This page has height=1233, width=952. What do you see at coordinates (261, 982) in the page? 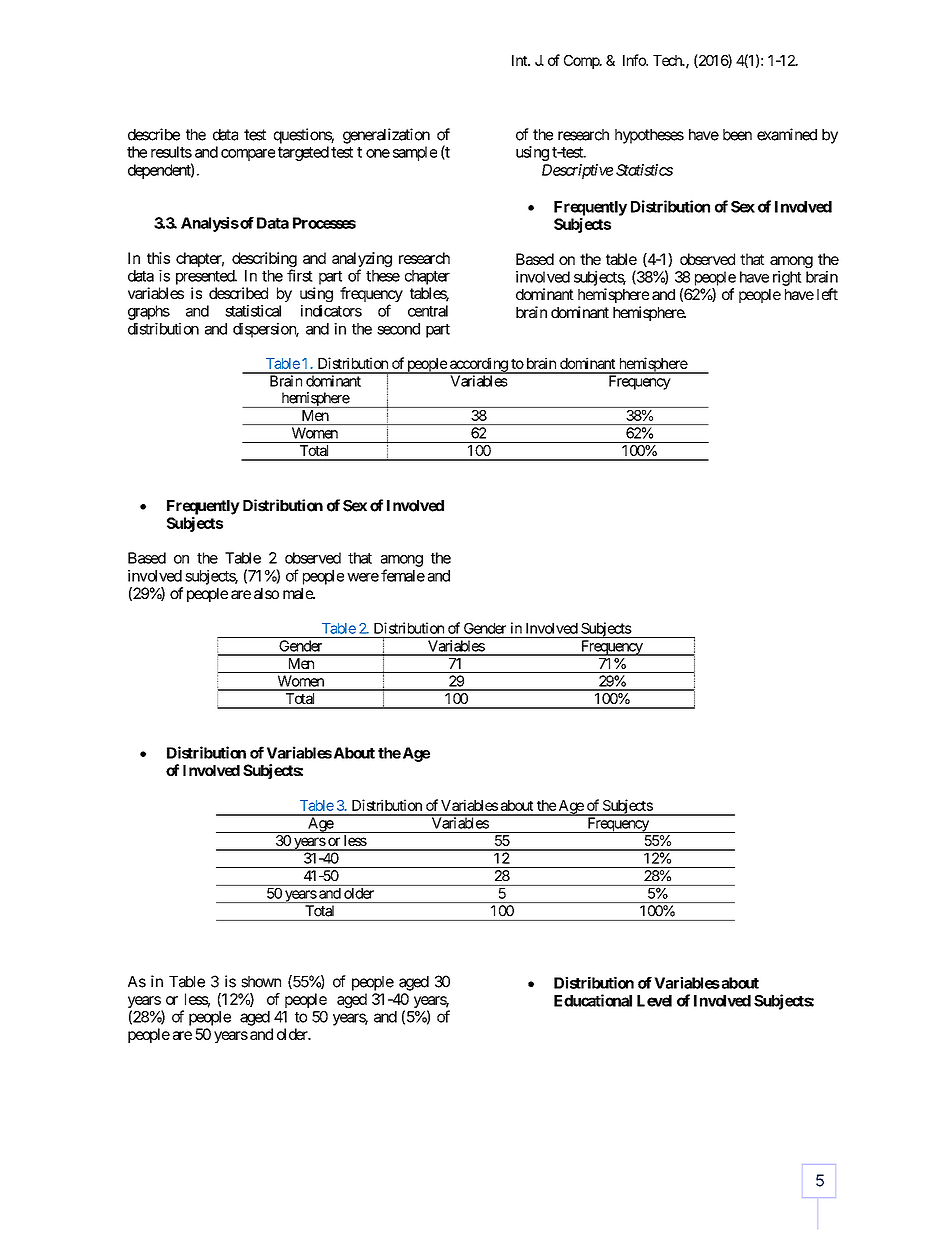
I see `shown` at bounding box center [261, 982].
